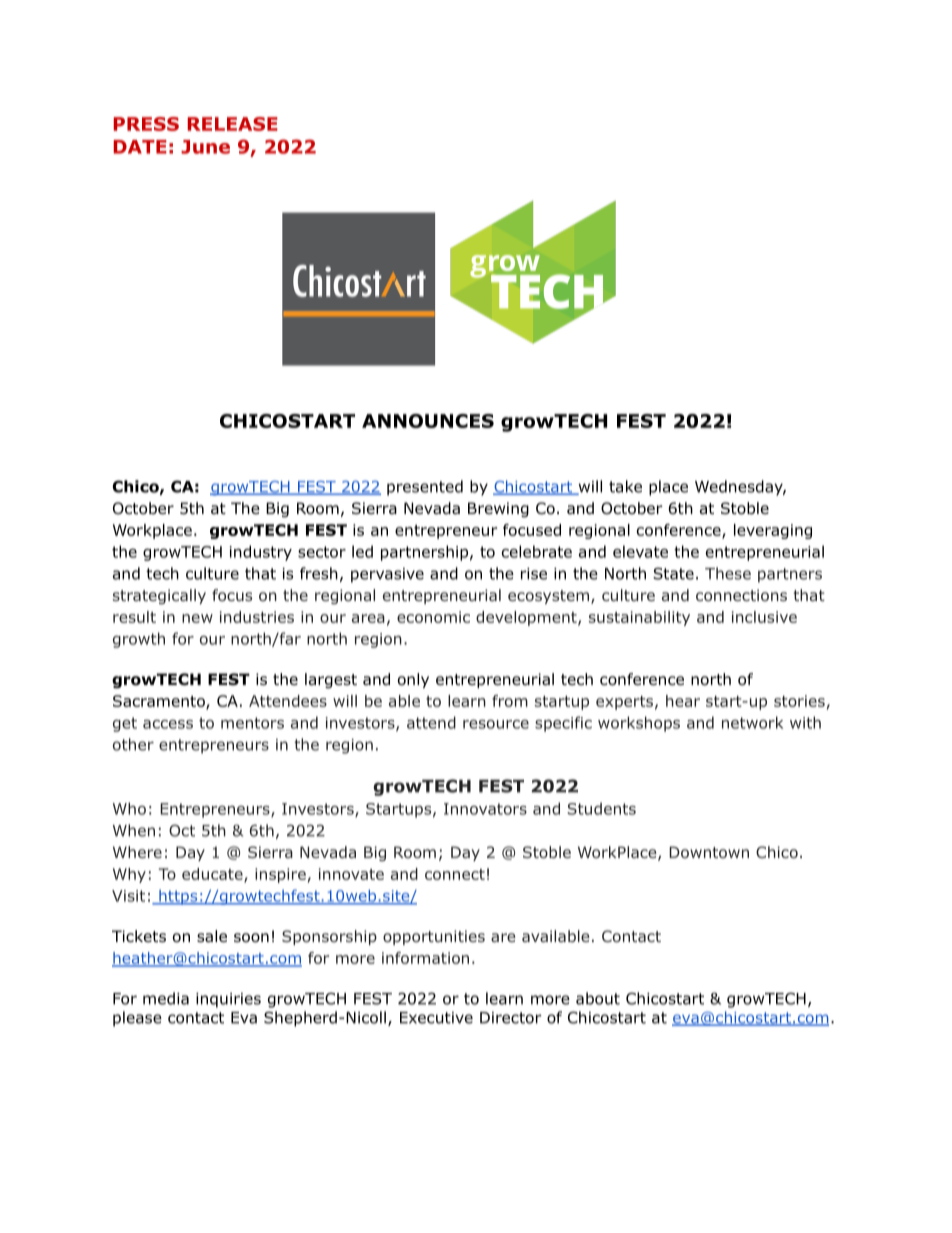 The height and width of the document is (1233, 952). What do you see at coordinates (598, 998) in the document?
I see `about` at bounding box center [598, 998].
